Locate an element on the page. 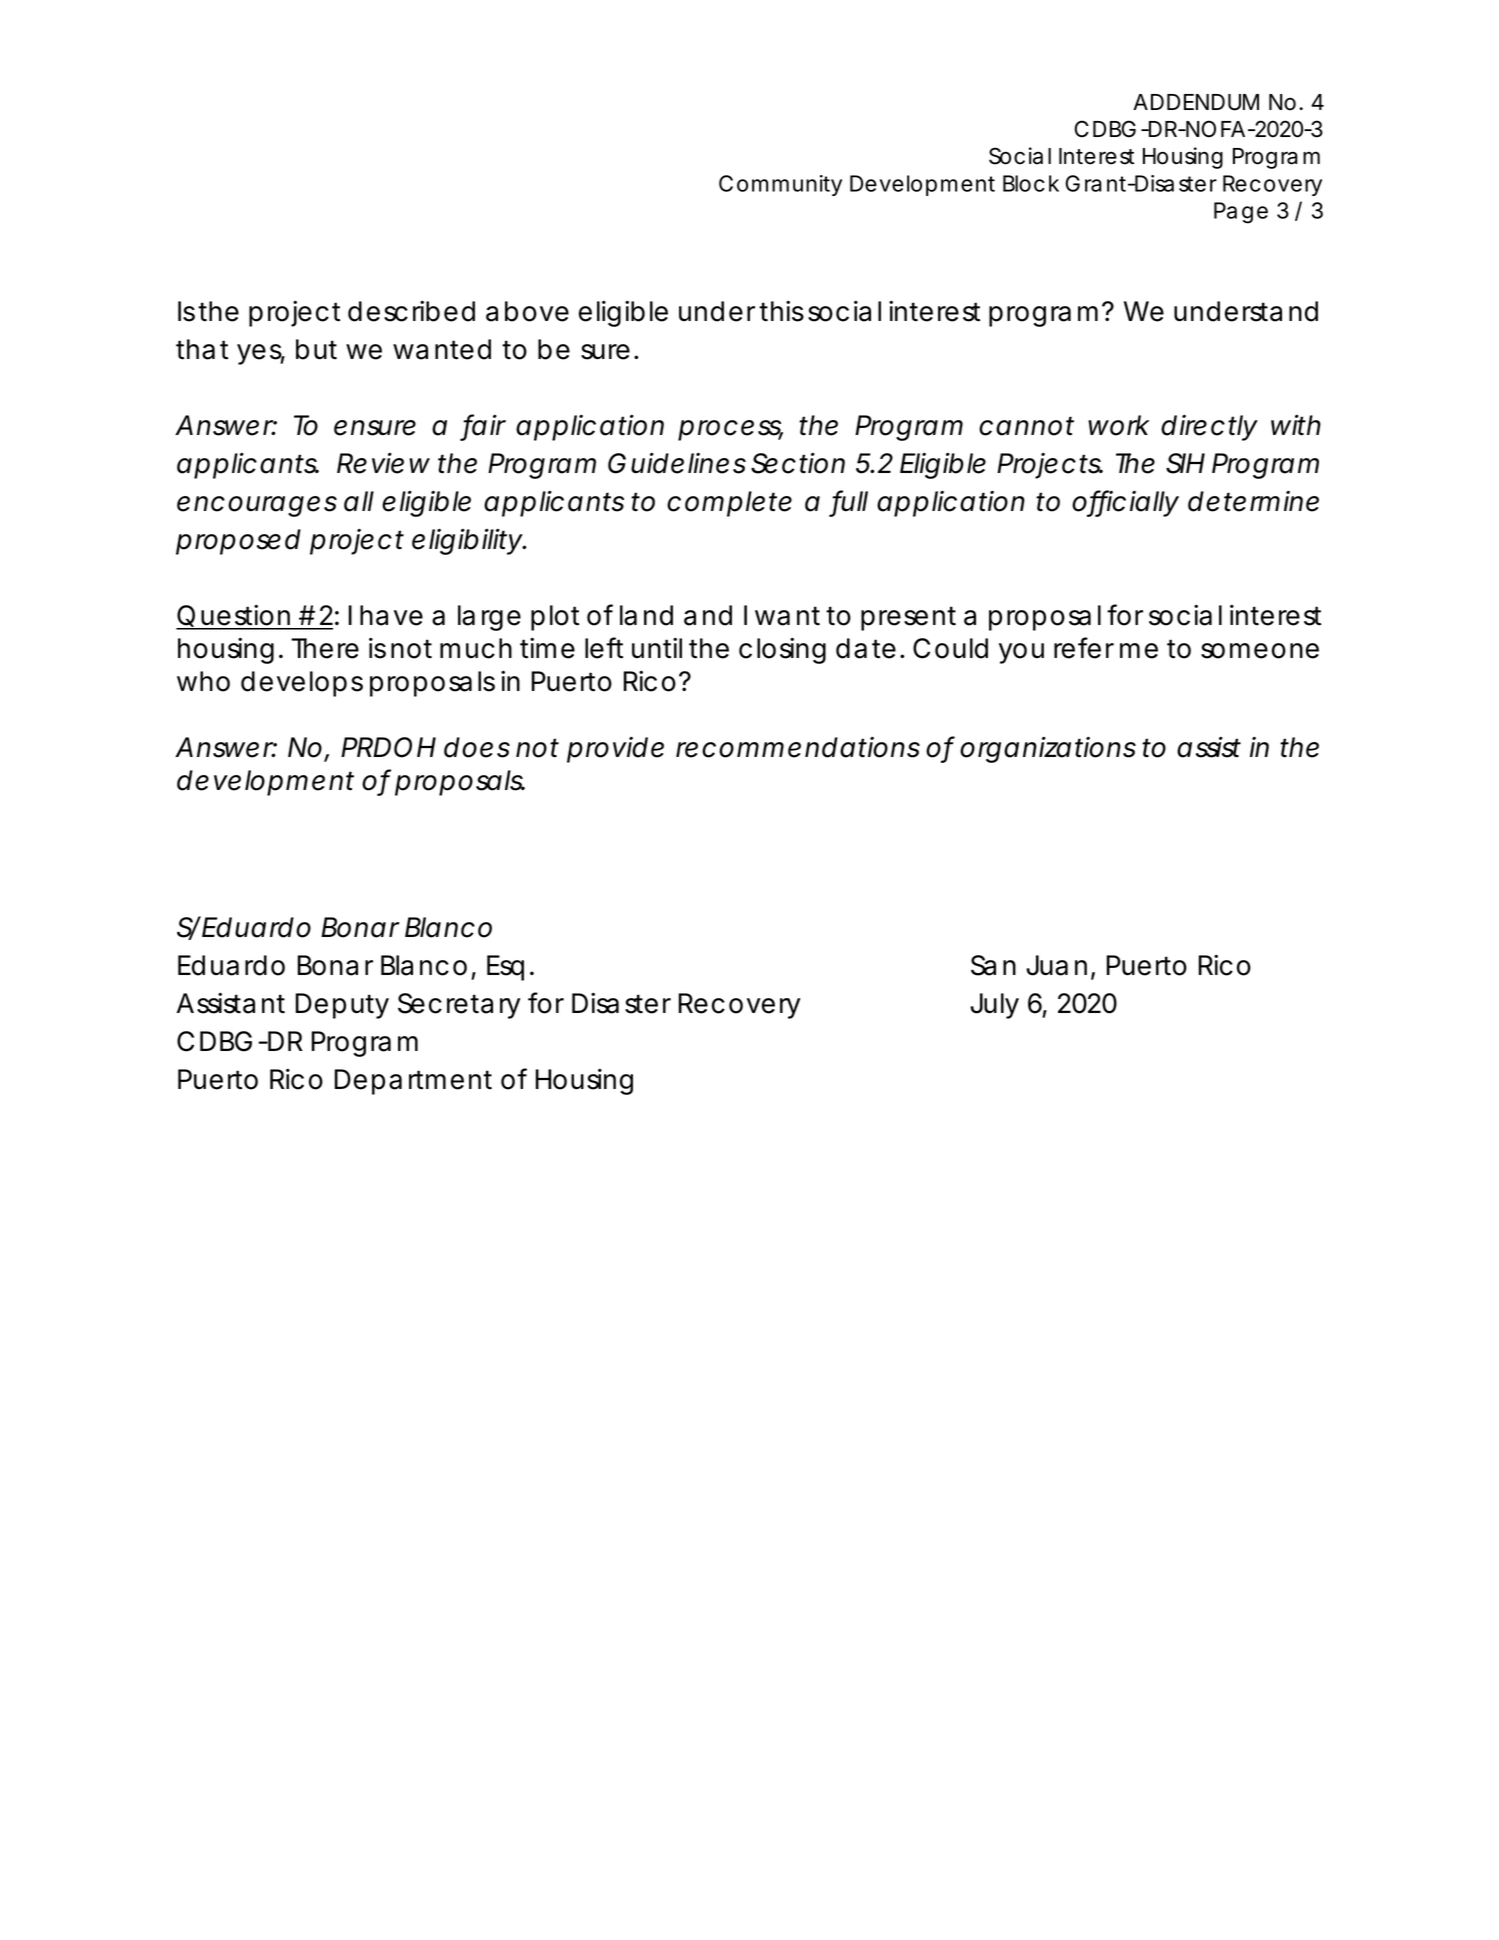 This page has height=1940, width=1499. have is located at coordinates (391, 615).
